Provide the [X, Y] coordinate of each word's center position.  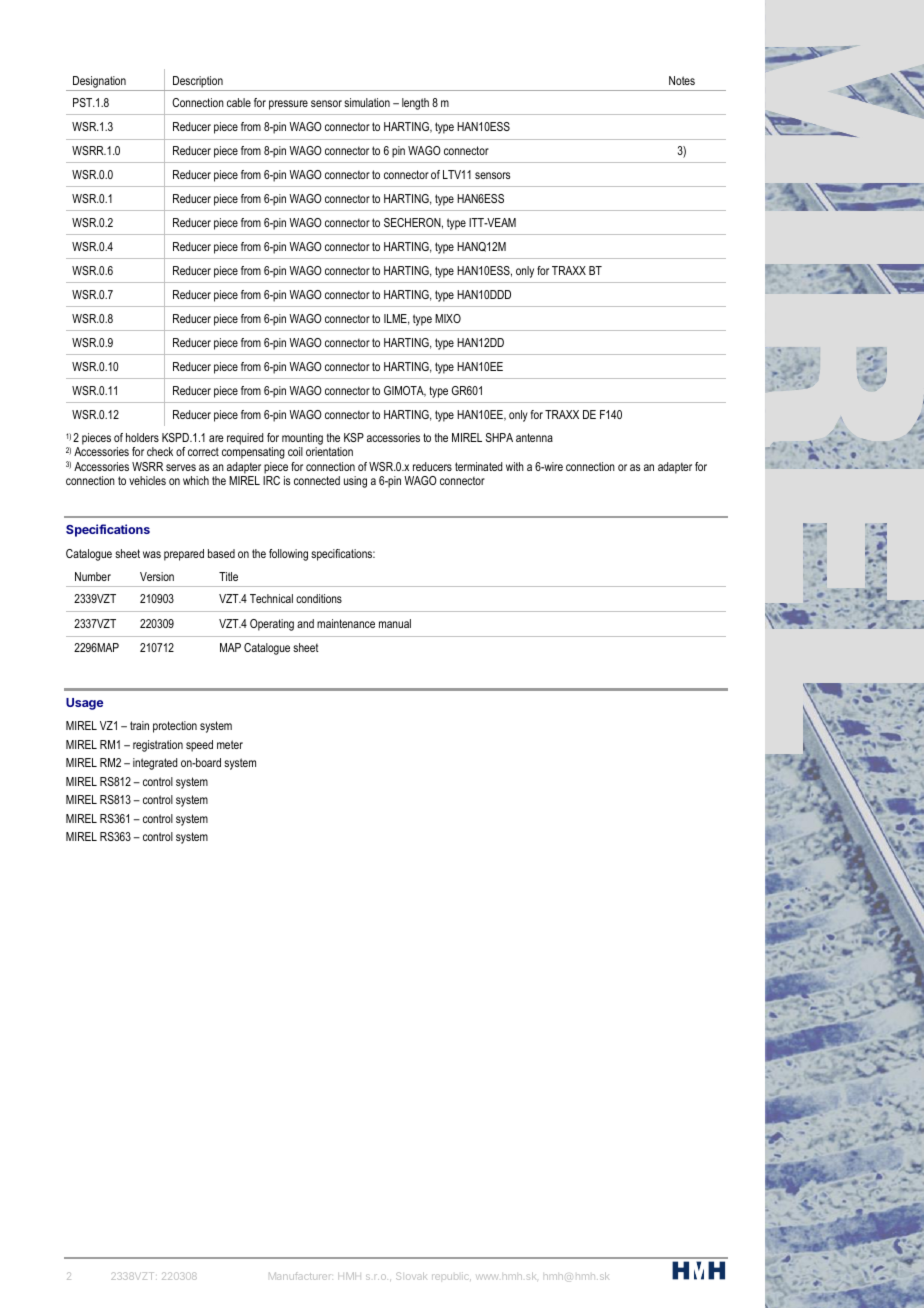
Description [198, 83]
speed [199, 746]
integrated [155, 764]
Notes [682, 80]
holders [142, 437]
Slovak [411, 1276]
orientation [329, 451]
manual [395, 623]
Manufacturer [301, 1276]
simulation [367, 102]
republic [451, 1276]
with [515, 466]
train [139, 725]
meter [230, 744]
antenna [534, 437]
